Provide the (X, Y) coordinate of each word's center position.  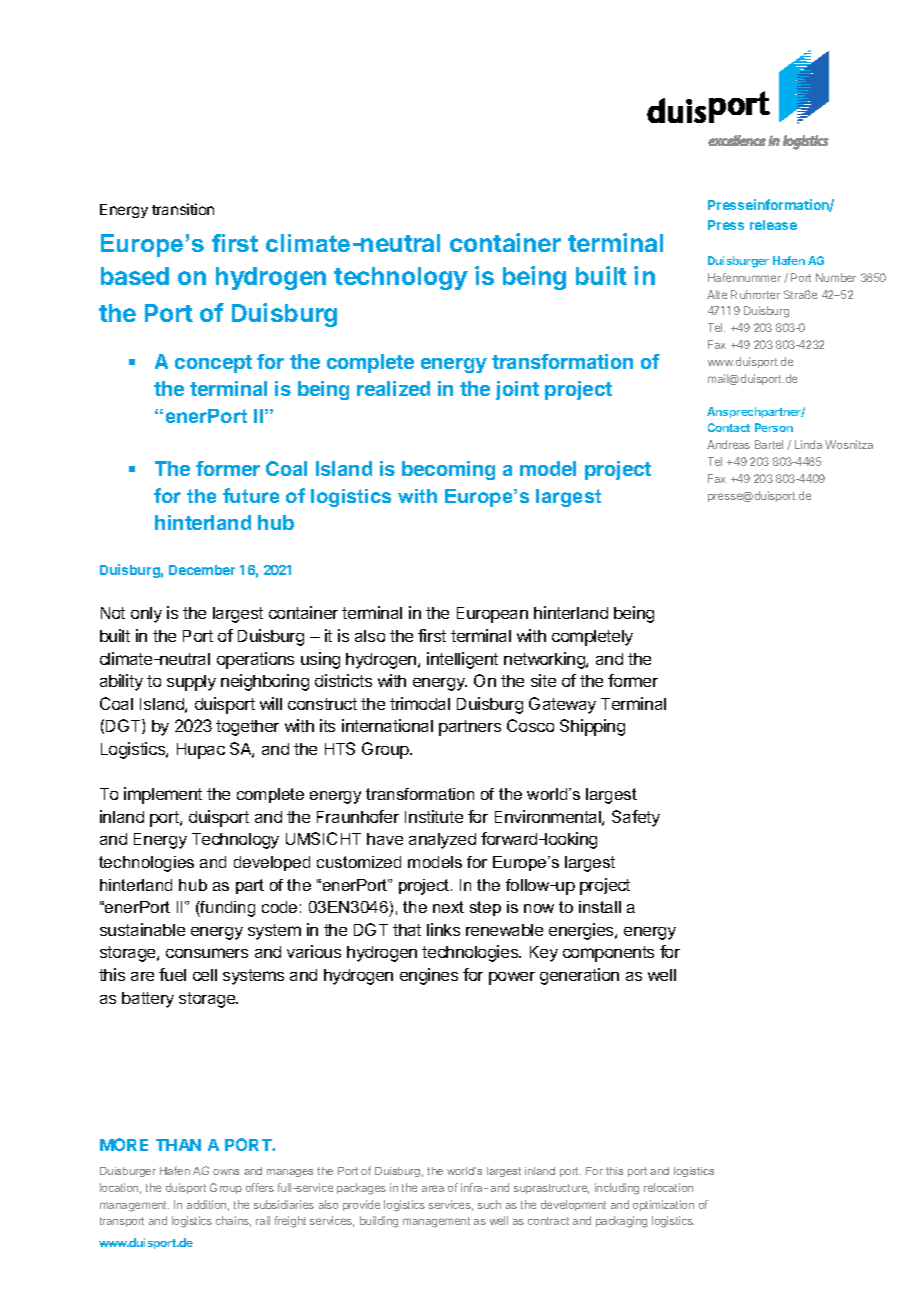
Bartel (769, 444)
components (608, 954)
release (773, 225)
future (251, 495)
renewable (504, 930)
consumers (207, 953)
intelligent (462, 660)
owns (226, 1172)
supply (191, 683)
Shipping (592, 727)
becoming (448, 470)
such (489, 1204)
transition (183, 209)
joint (517, 390)
